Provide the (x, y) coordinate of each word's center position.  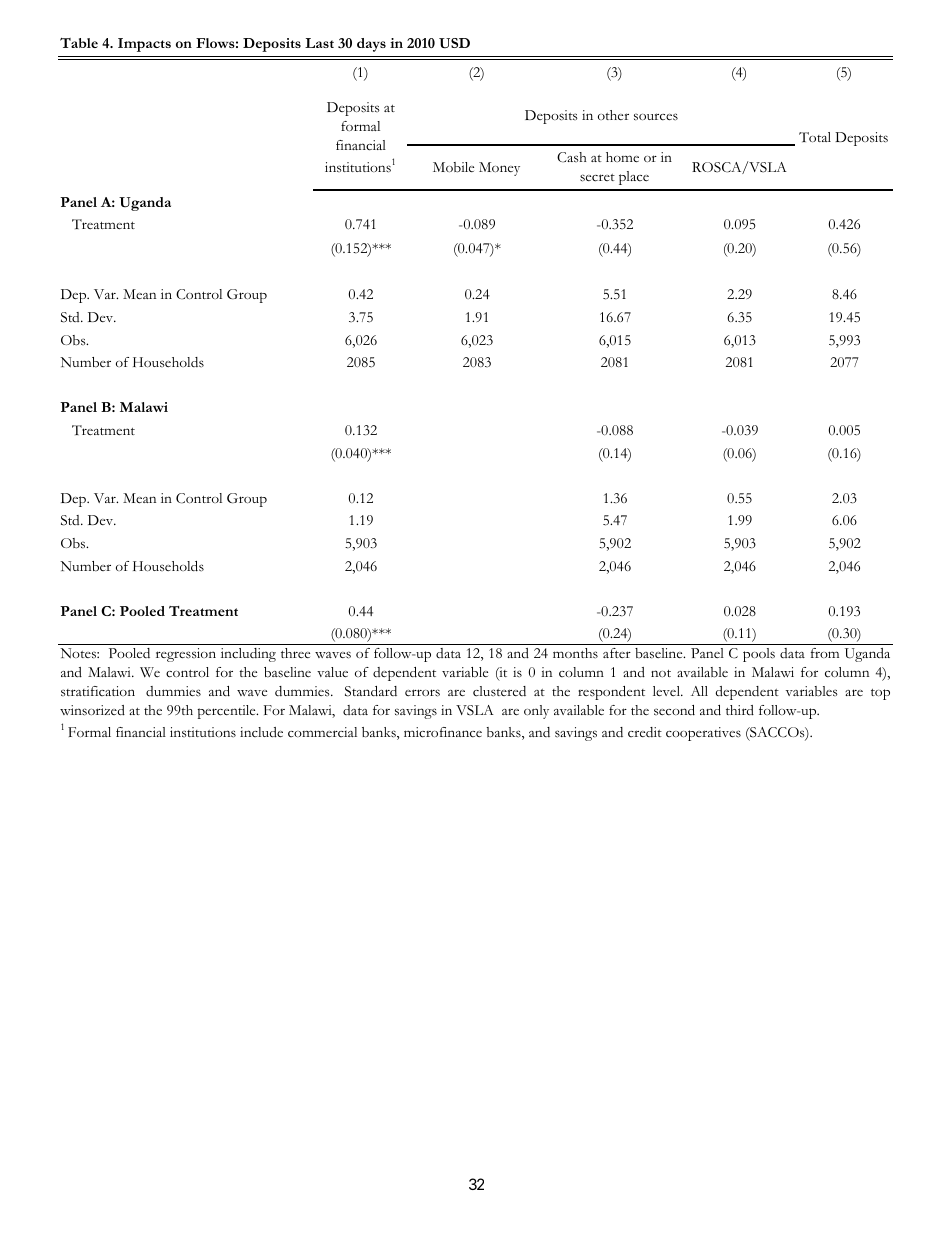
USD (454, 43)
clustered (499, 691)
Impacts (144, 45)
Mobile (453, 167)
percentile (228, 712)
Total (815, 137)
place (634, 178)
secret (597, 178)
